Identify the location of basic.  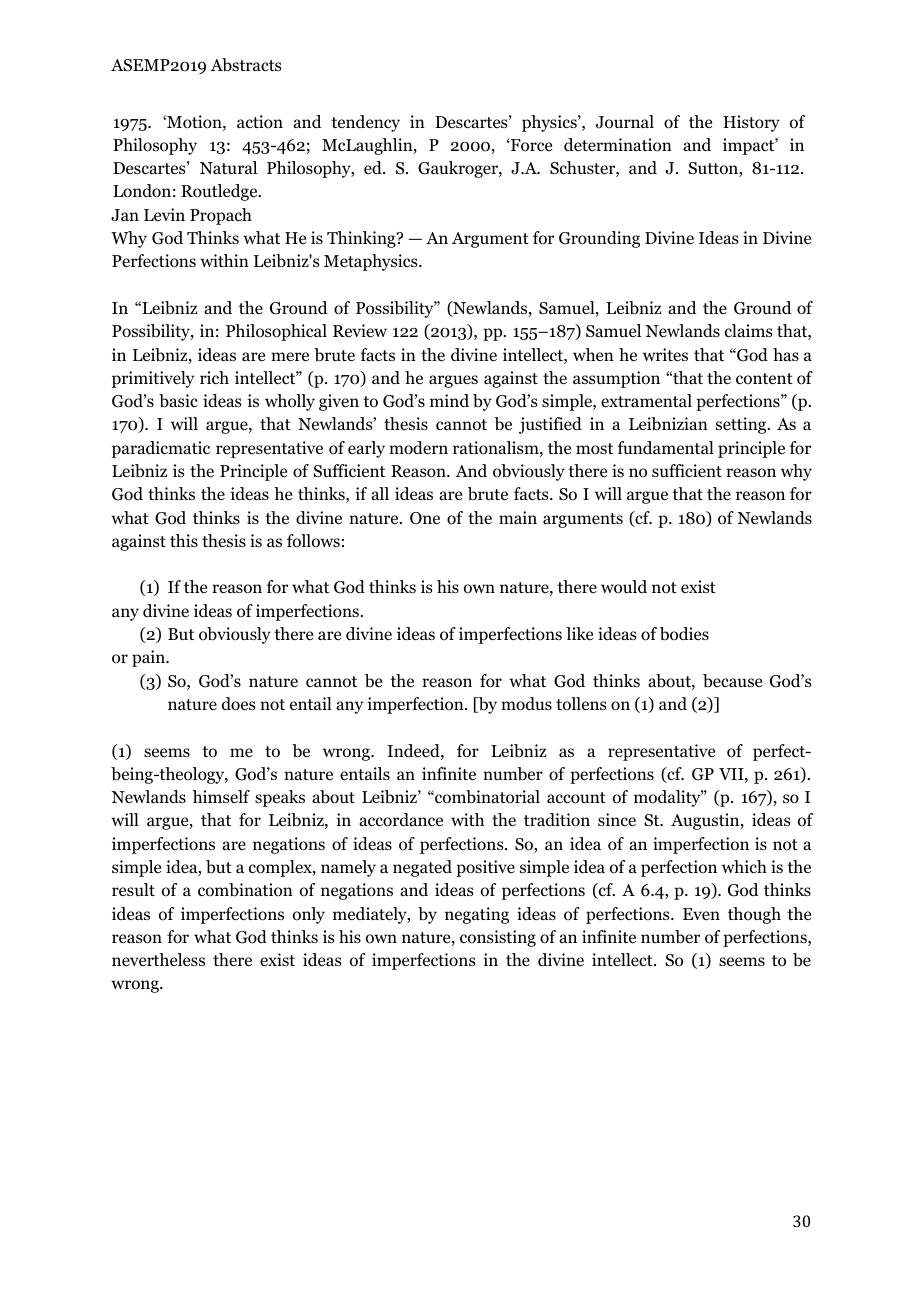
(178, 401).
